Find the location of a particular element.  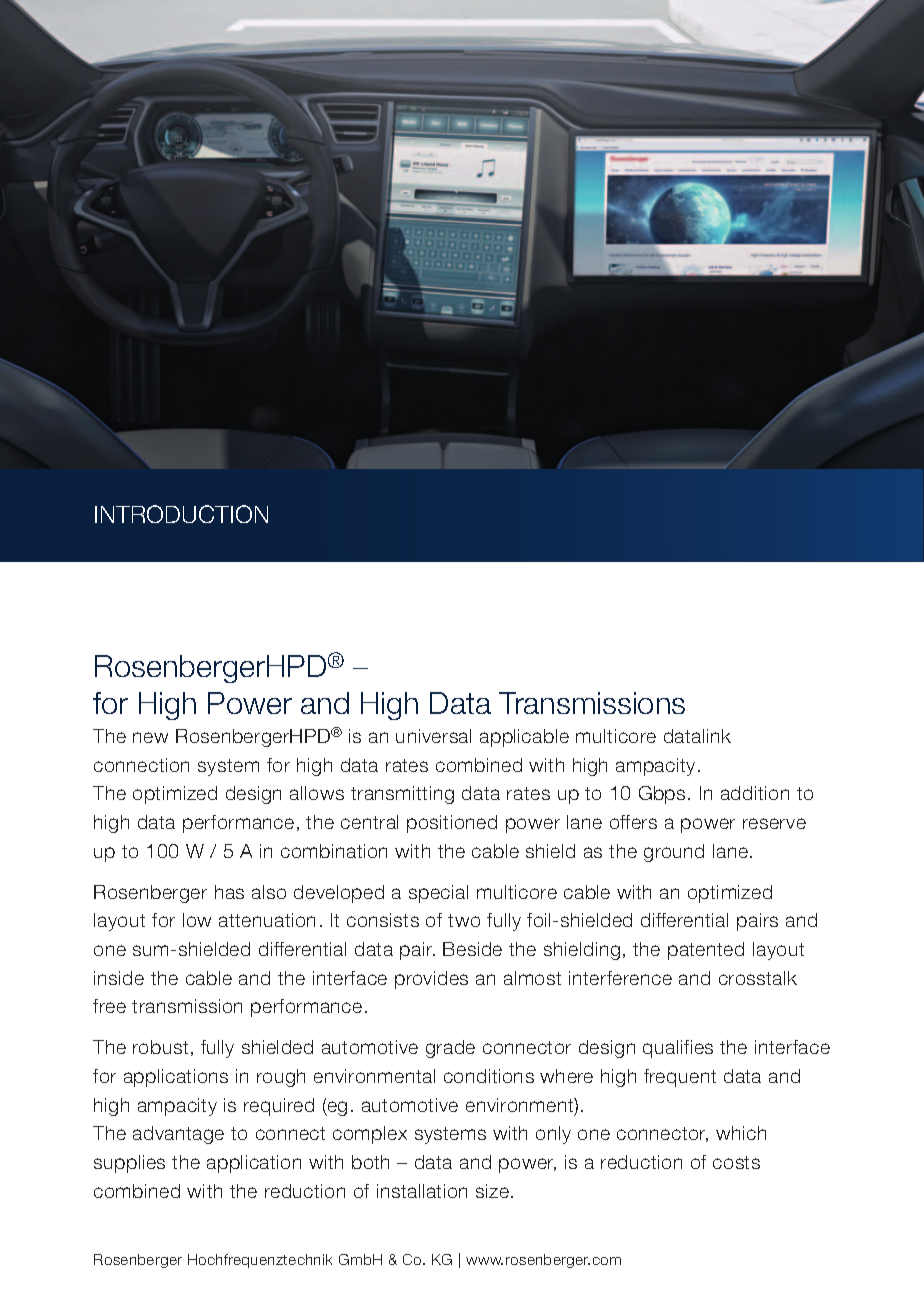

addition is located at coordinates (755, 793).
